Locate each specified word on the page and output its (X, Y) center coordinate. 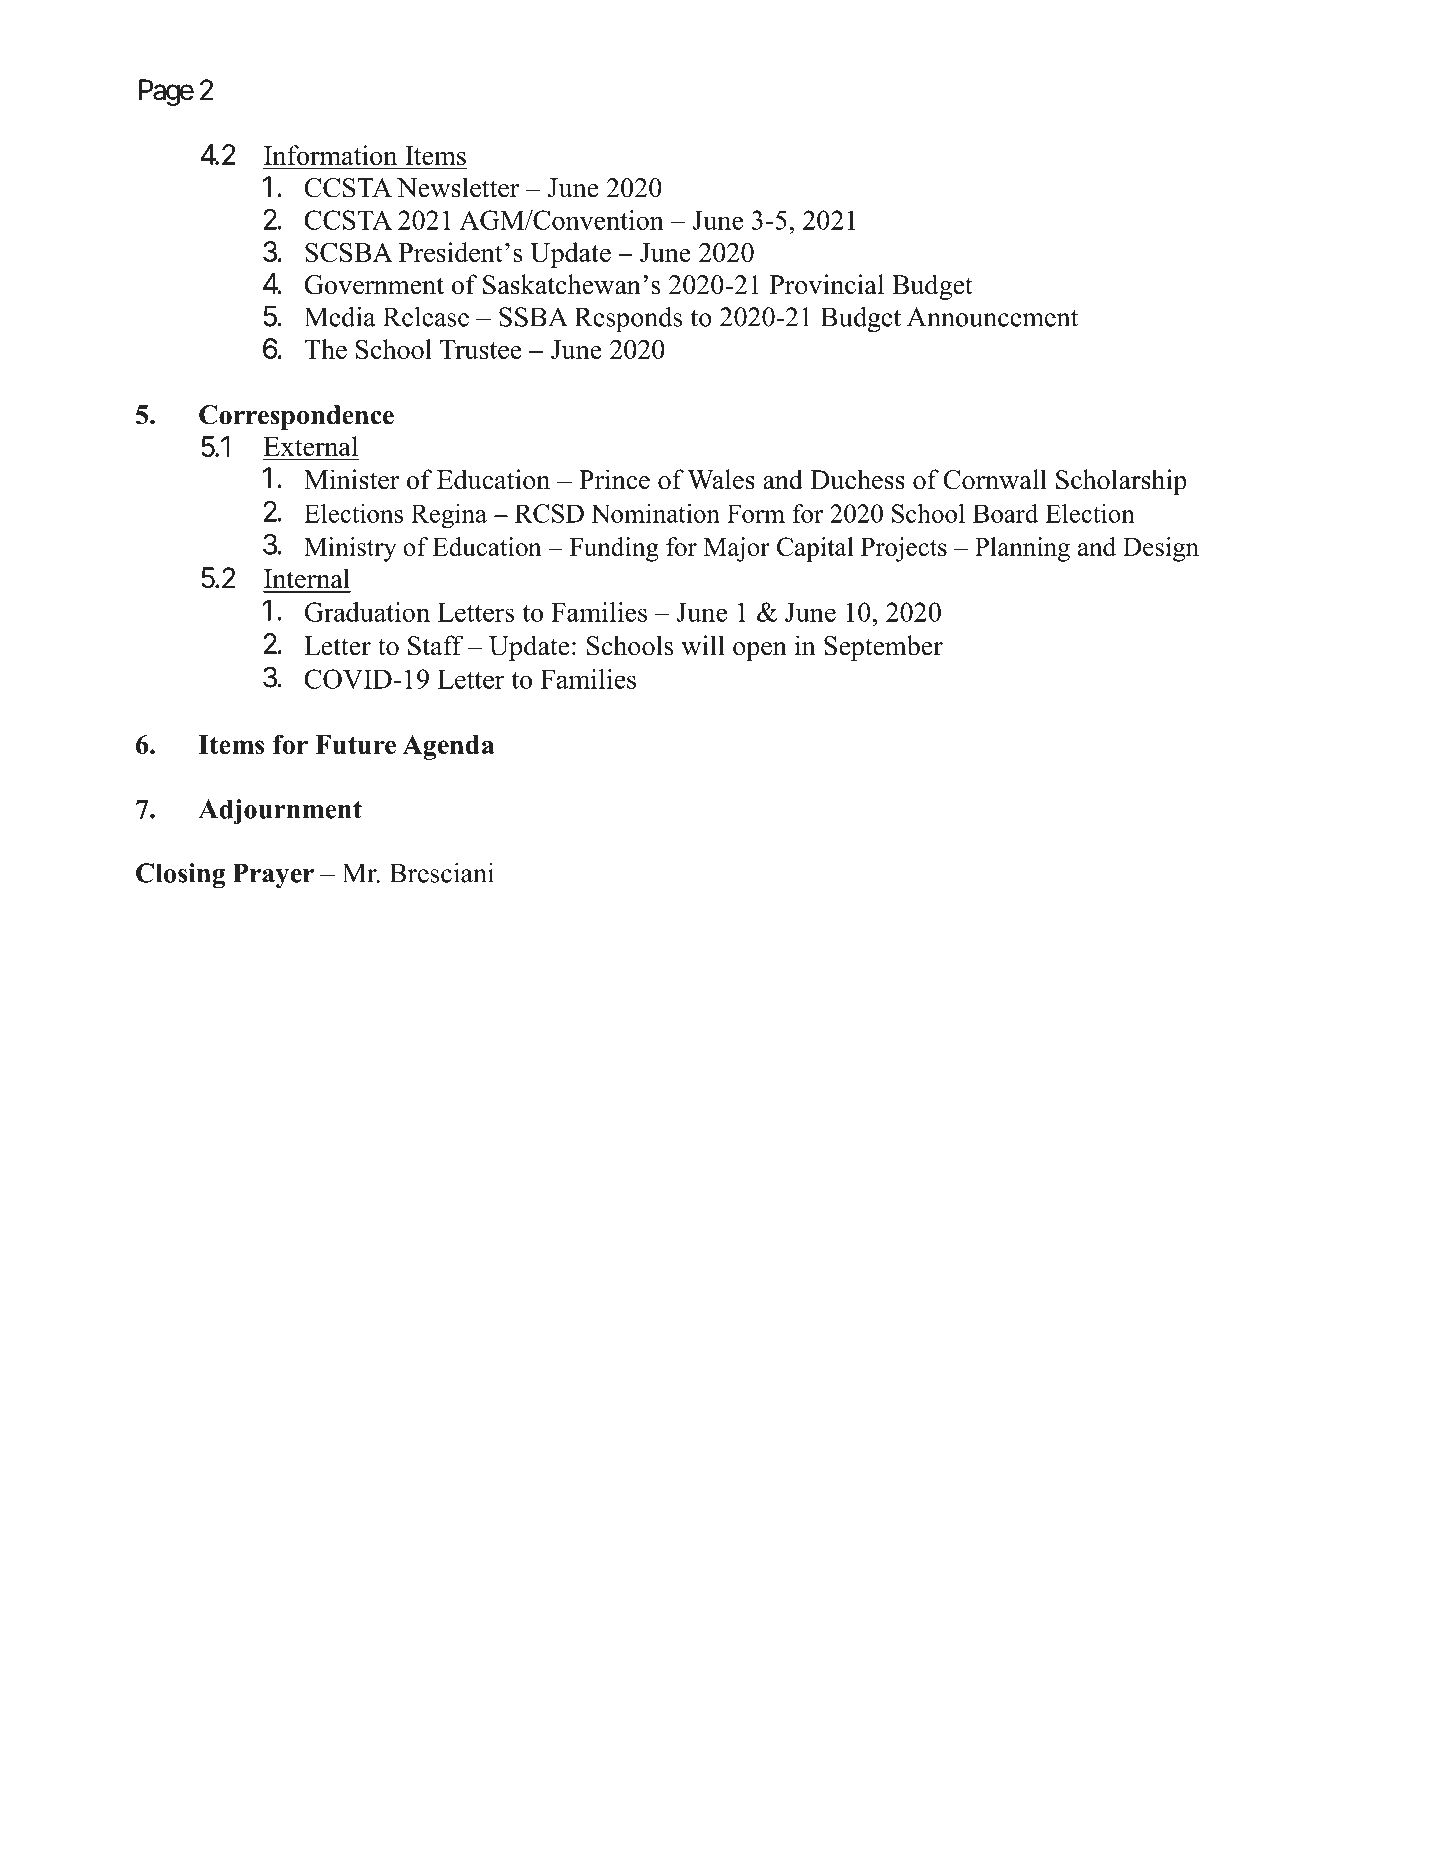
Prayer (273, 876)
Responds (628, 320)
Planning (1022, 549)
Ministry (350, 549)
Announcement (992, 317)
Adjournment (280, 812)
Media (340, 316)
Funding (614, 549)
